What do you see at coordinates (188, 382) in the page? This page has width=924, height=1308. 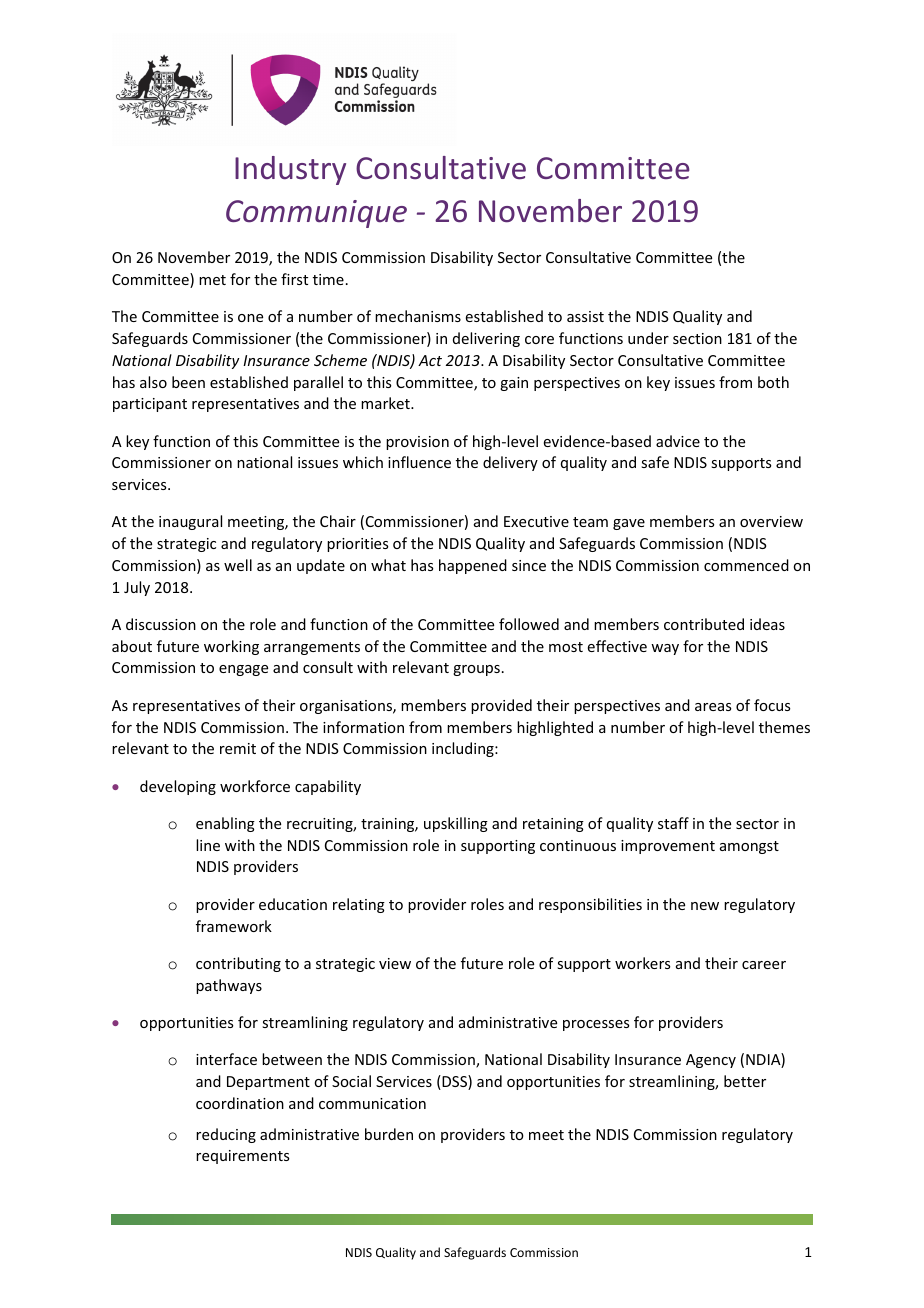 I see `been` at bounding box center [188, 382].
